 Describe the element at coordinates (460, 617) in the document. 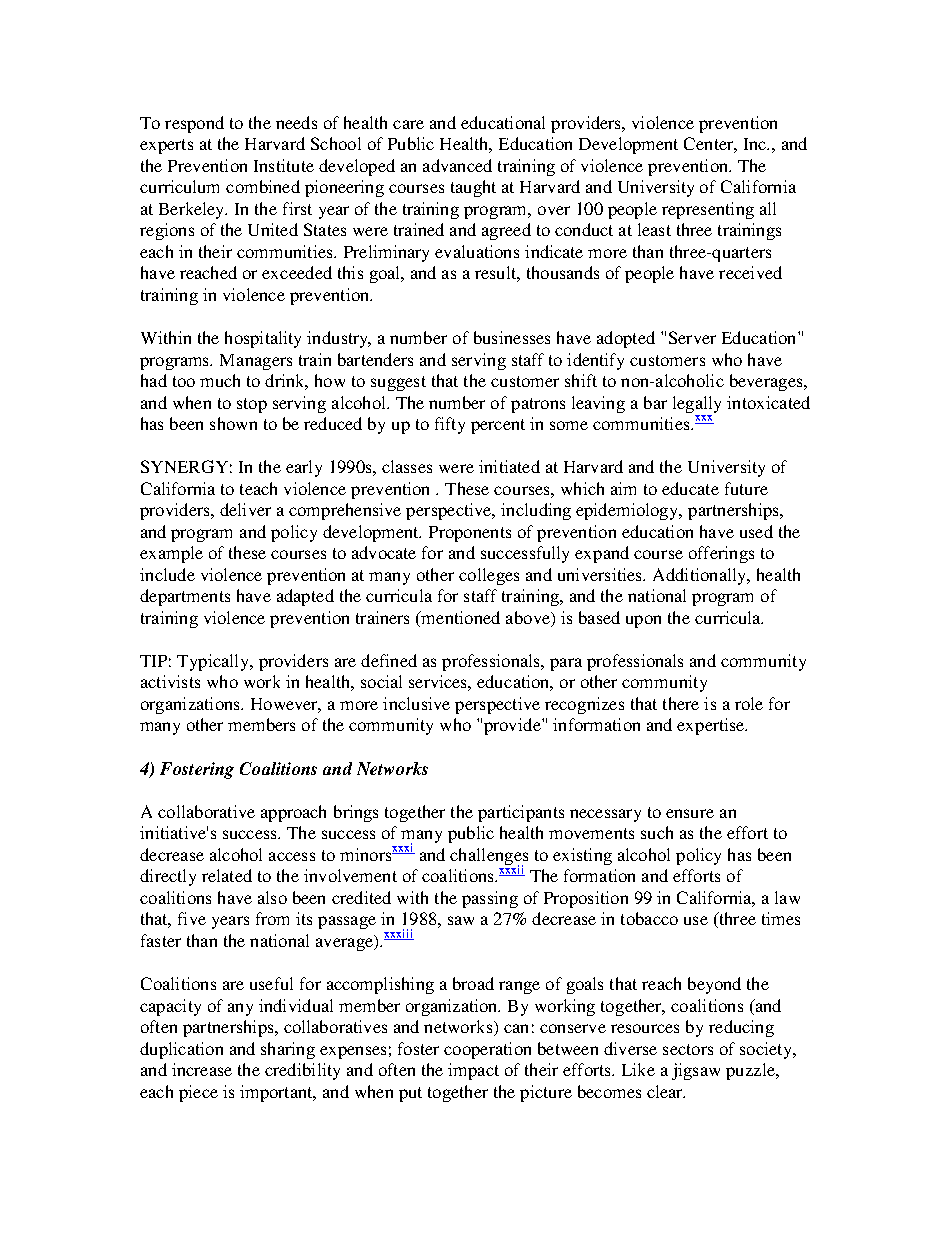

I see `mentioned` at that location.
